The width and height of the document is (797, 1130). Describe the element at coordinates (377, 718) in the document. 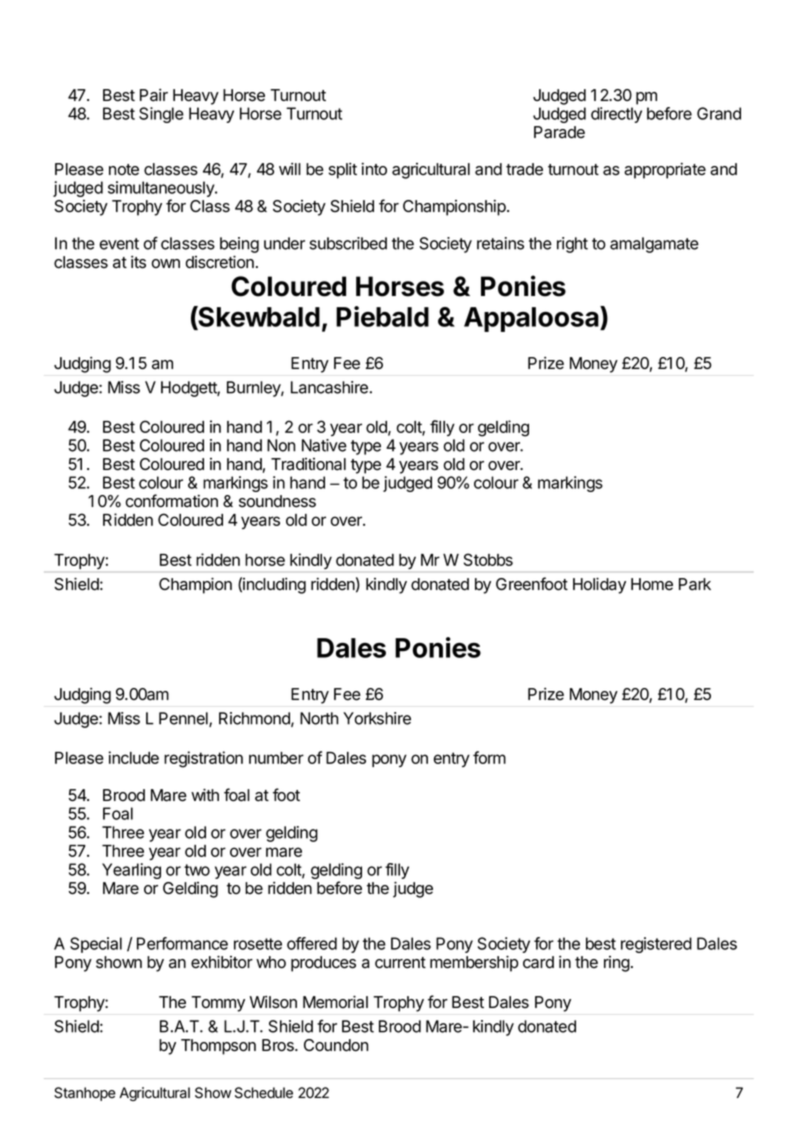

I see `Yorkshire` at that location.
